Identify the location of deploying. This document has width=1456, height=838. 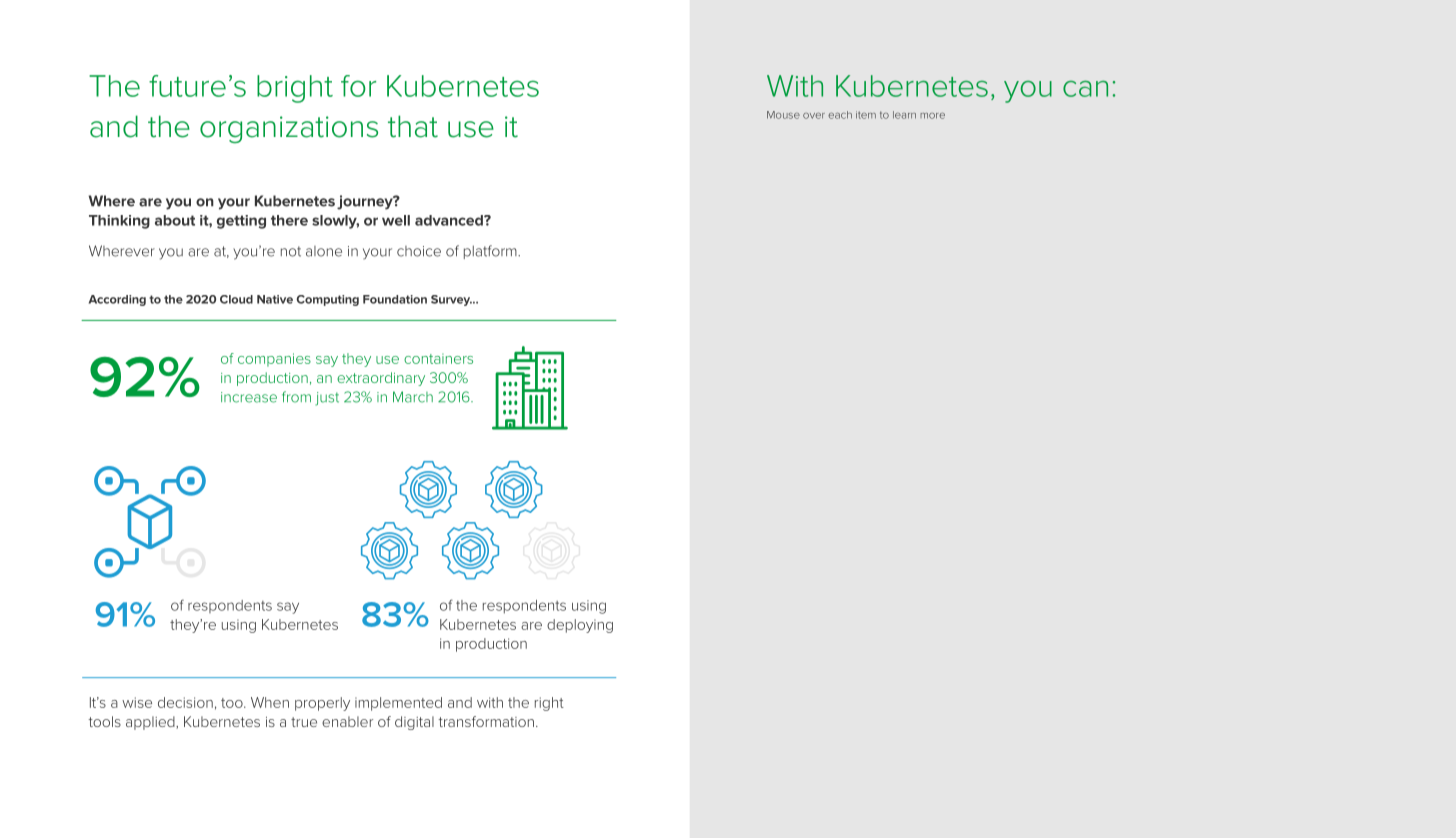
(580, 626).
